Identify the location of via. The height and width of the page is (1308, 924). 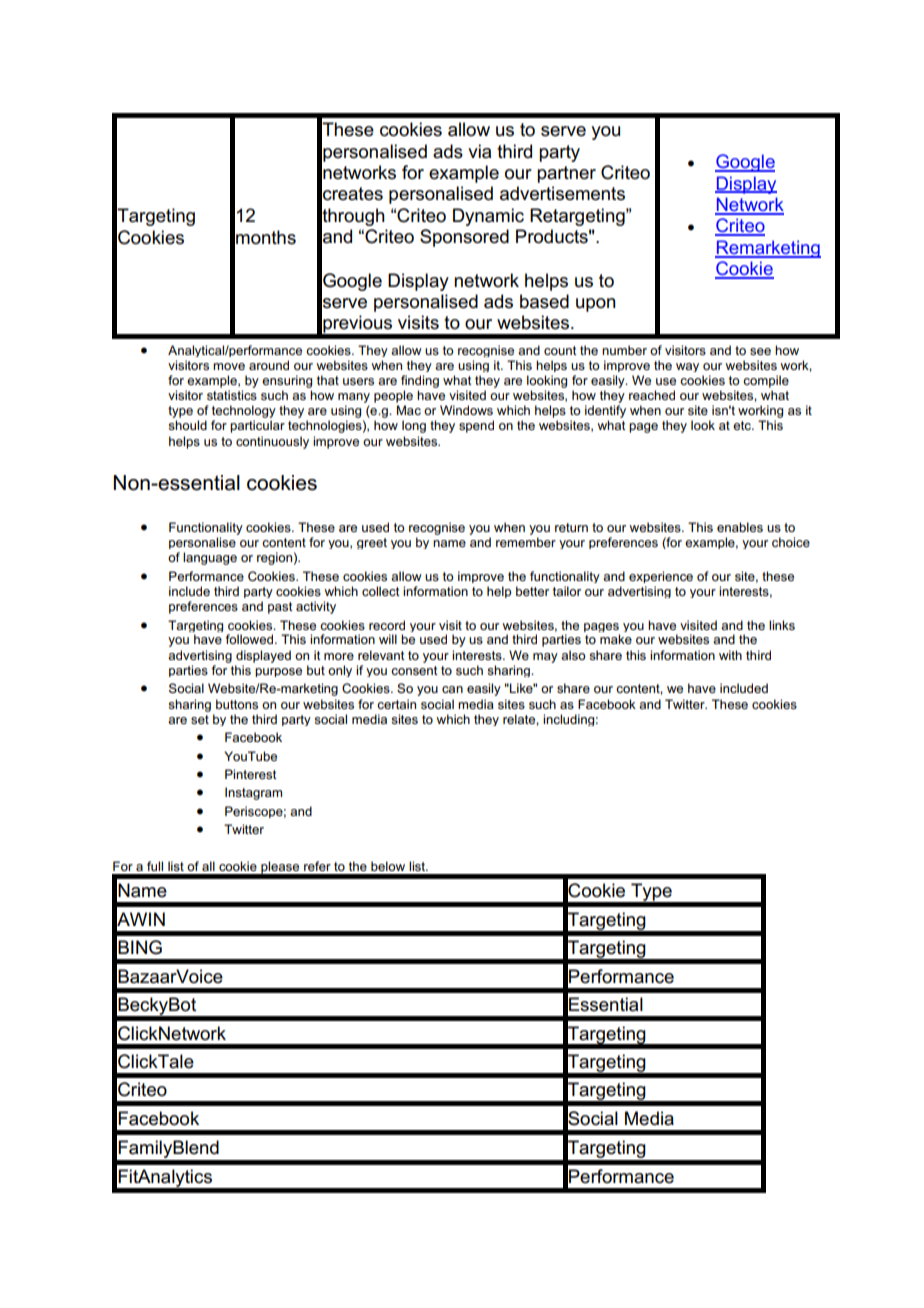
(479, 151).
